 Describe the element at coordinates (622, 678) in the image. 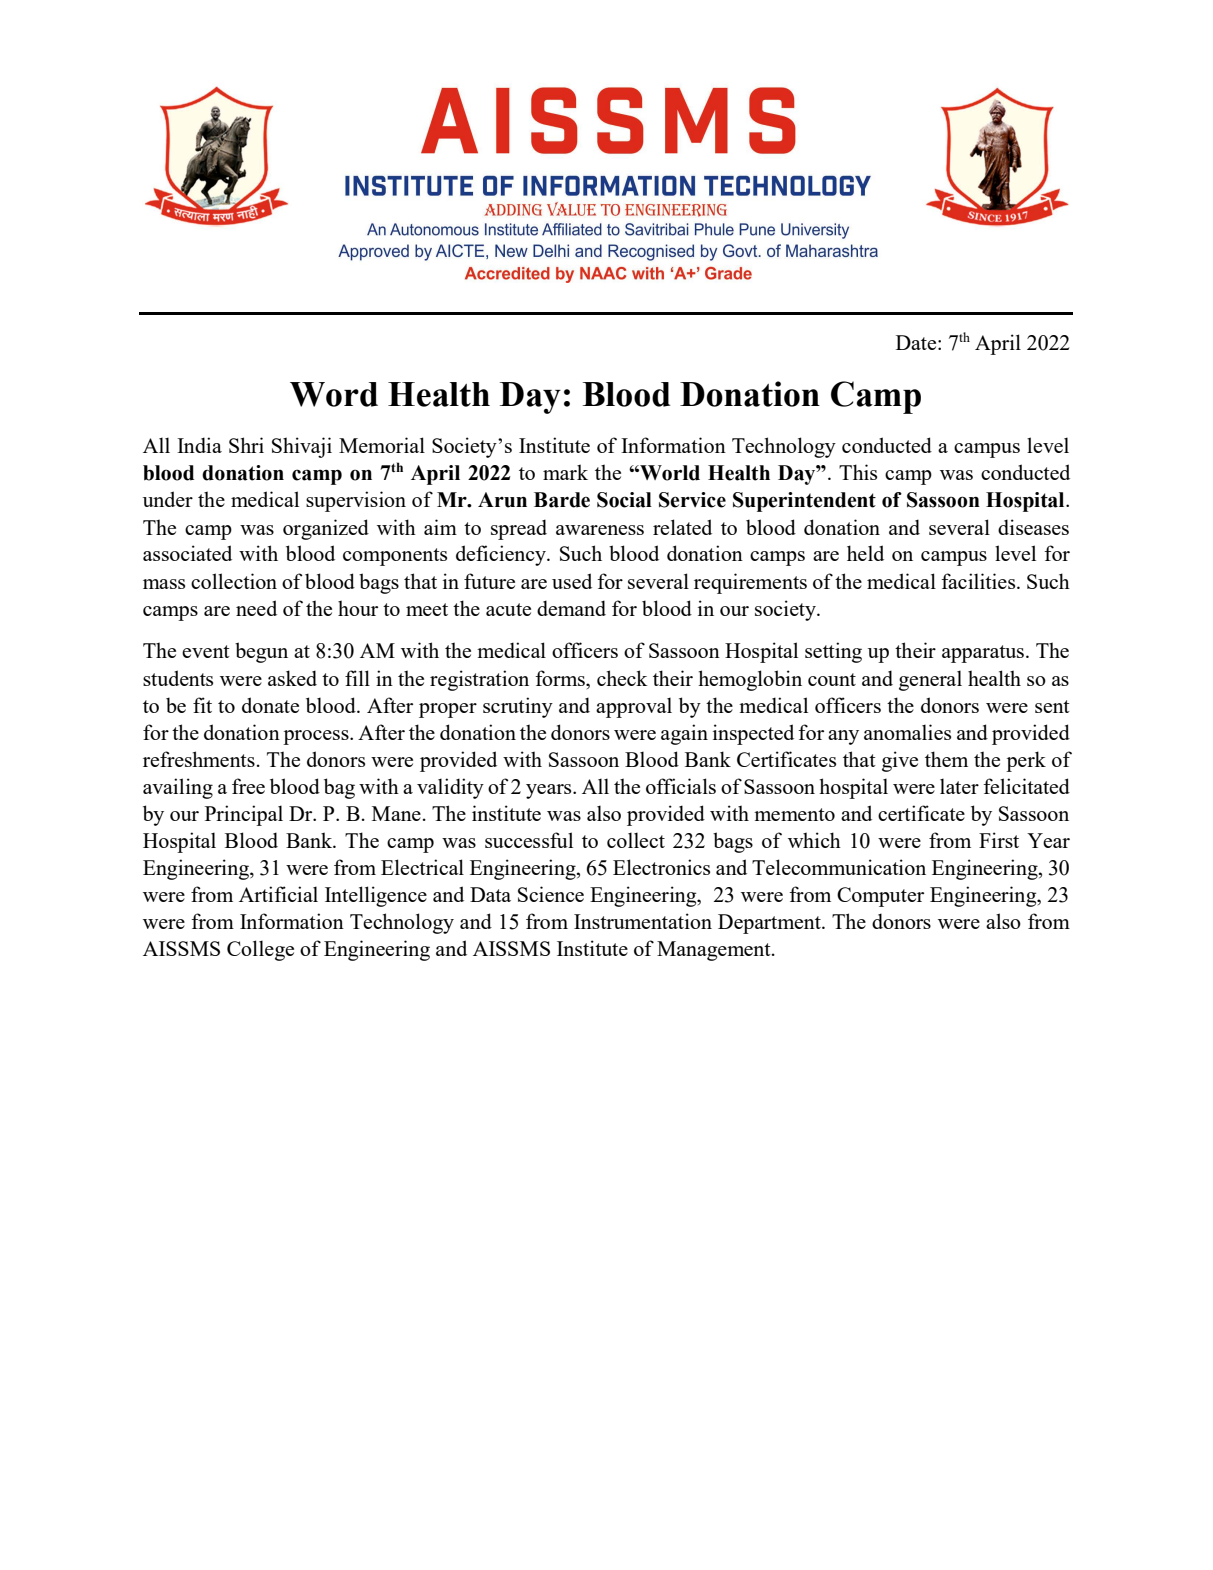

I see `check` at that location.
